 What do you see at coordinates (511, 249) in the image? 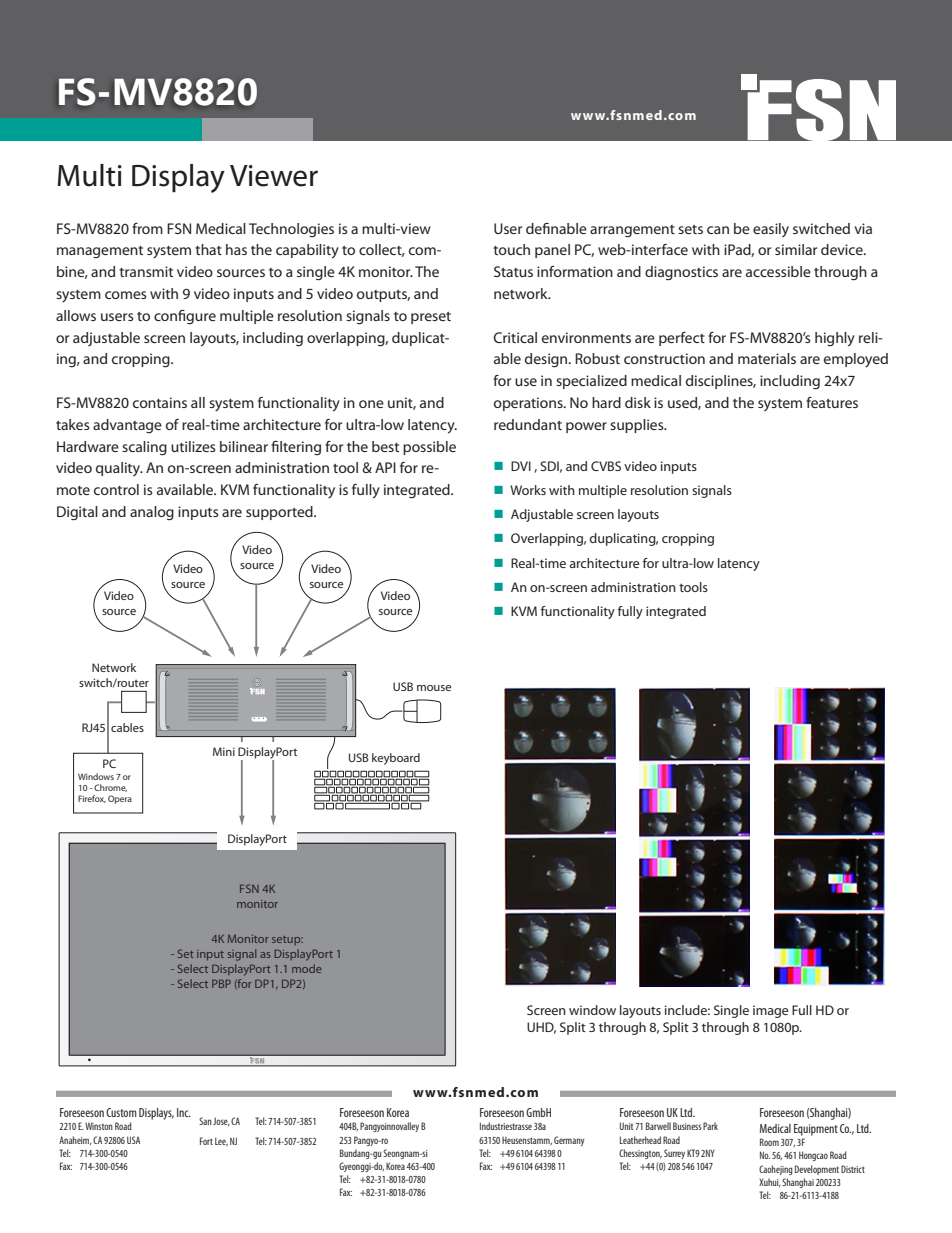
I see `touch` at bounding box center [511, 249].
